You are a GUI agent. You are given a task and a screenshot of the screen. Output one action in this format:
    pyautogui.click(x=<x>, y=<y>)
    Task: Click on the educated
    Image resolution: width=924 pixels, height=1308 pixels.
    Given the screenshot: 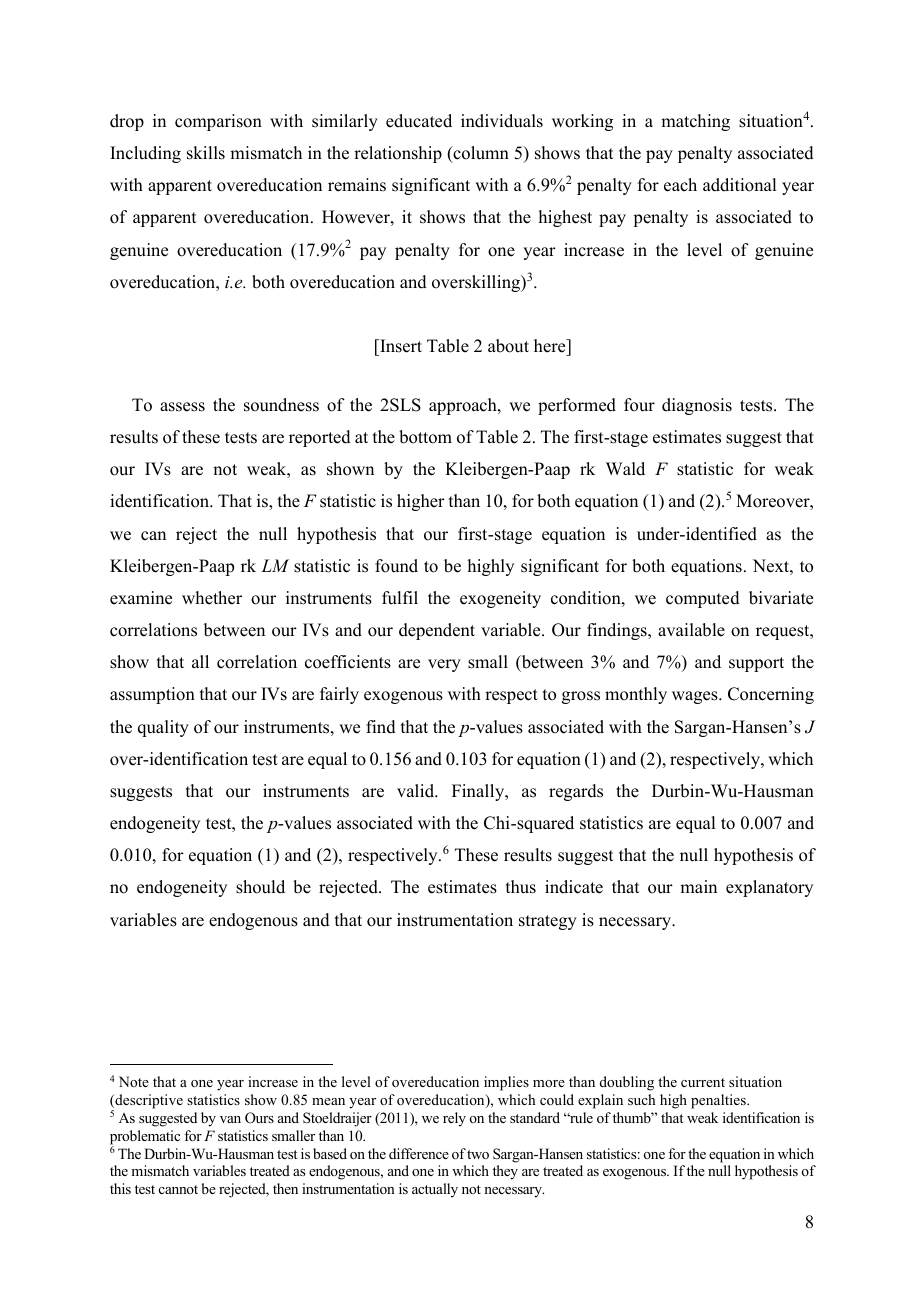 What is the action you would take?
    pyautogui.click(x=419, y=121)
